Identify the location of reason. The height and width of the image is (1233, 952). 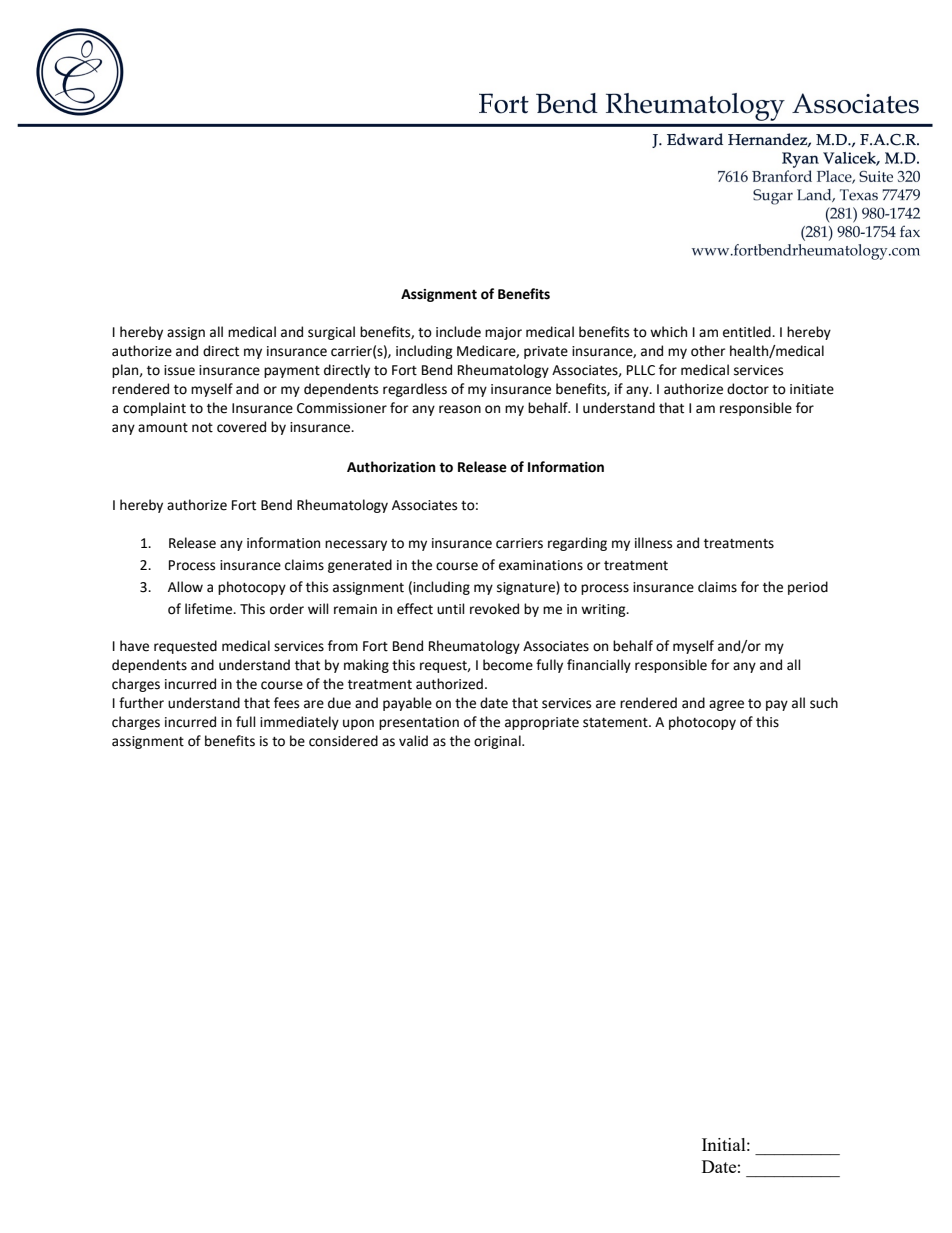
(460, 409).
